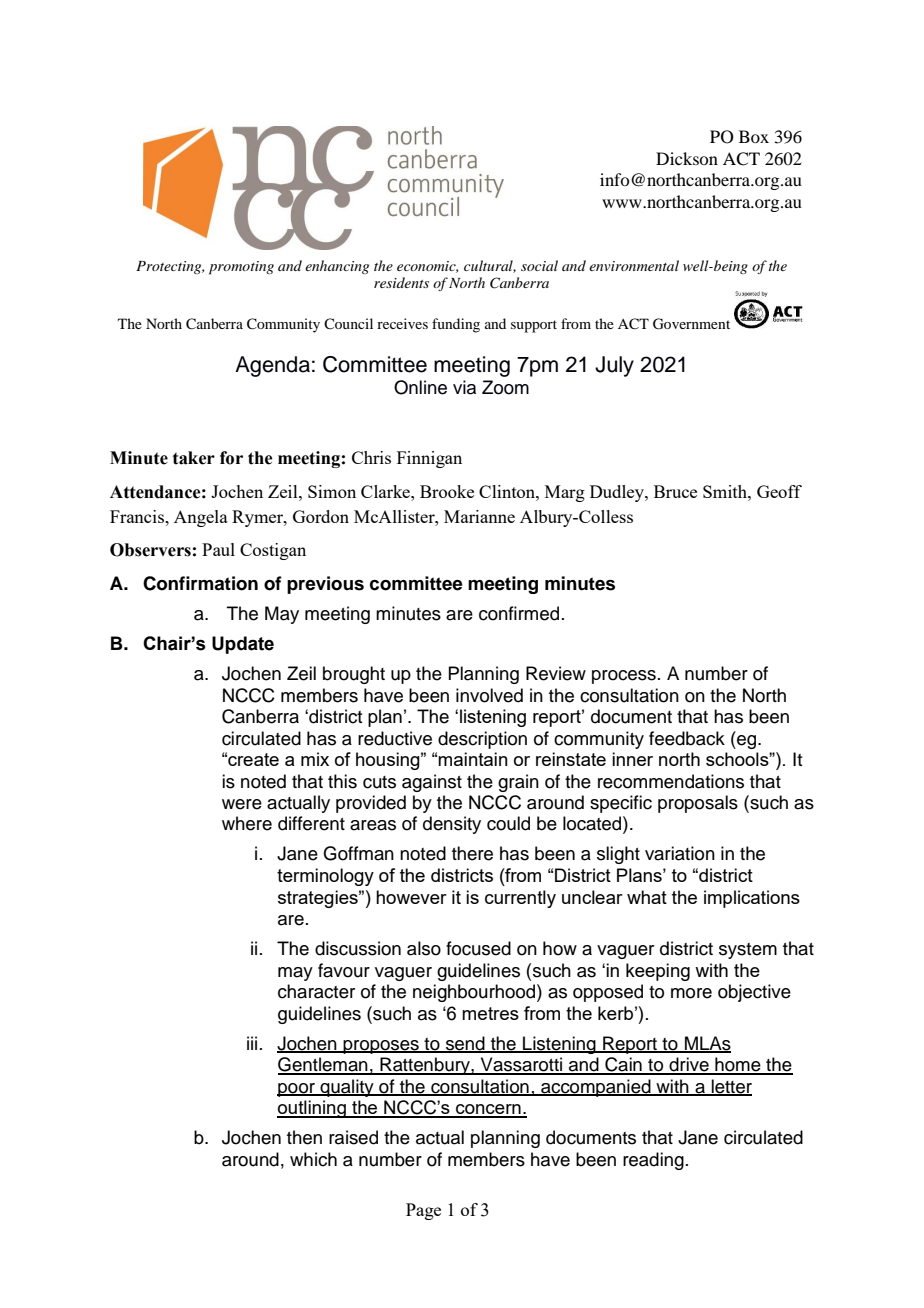 Image resolution: width=924 pixels, height=1308 pixels. I want to click on social, so click(539, 265).
